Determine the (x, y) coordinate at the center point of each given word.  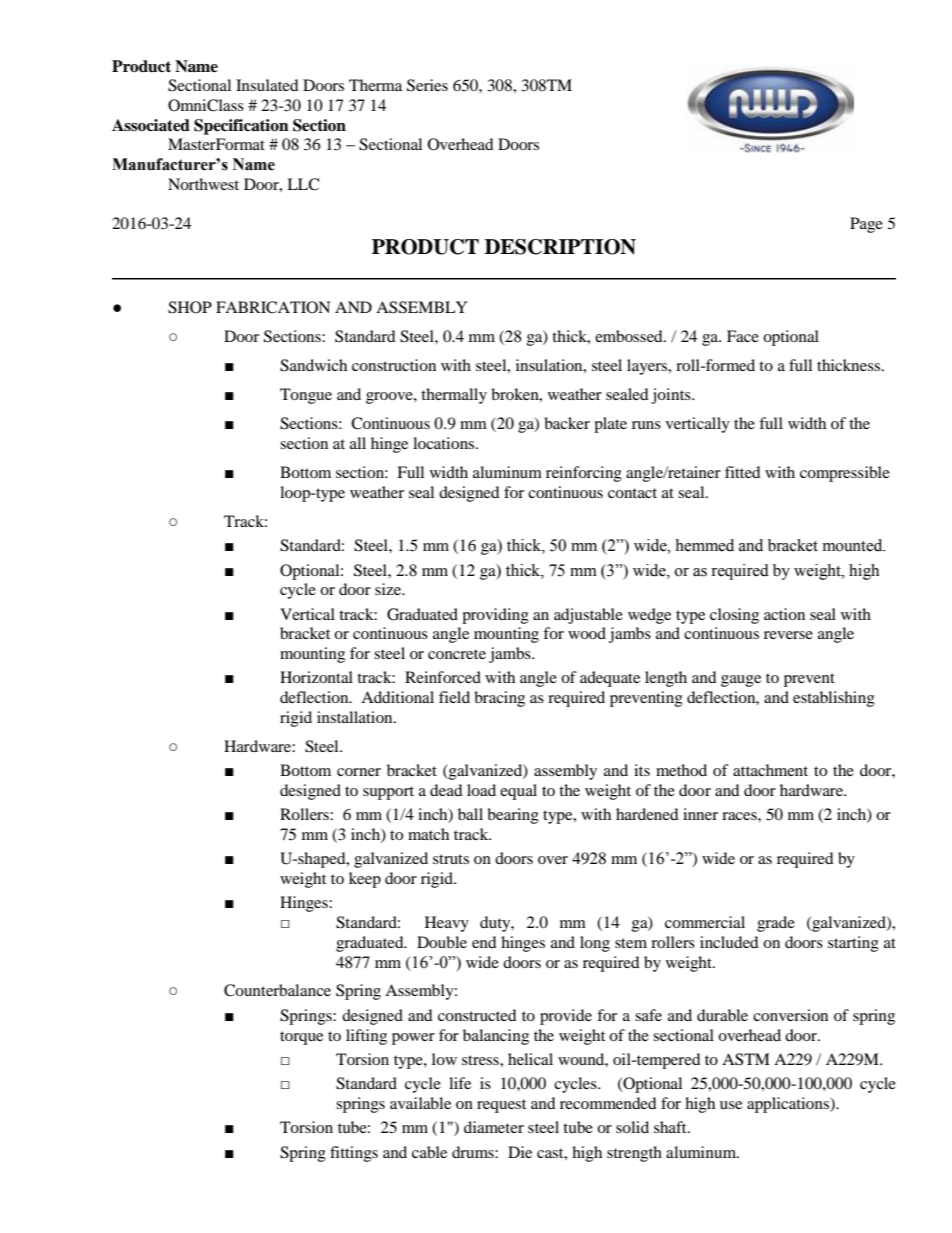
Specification (241, 127)
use (731, 1105)
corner (359, 772)
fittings (354, 1154)
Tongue (306, 396)
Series (427, 85)
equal (518, 792)
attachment (770, 770)
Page (866, 225)
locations (445, 443)
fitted (743, 472)
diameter (494, 1127)
